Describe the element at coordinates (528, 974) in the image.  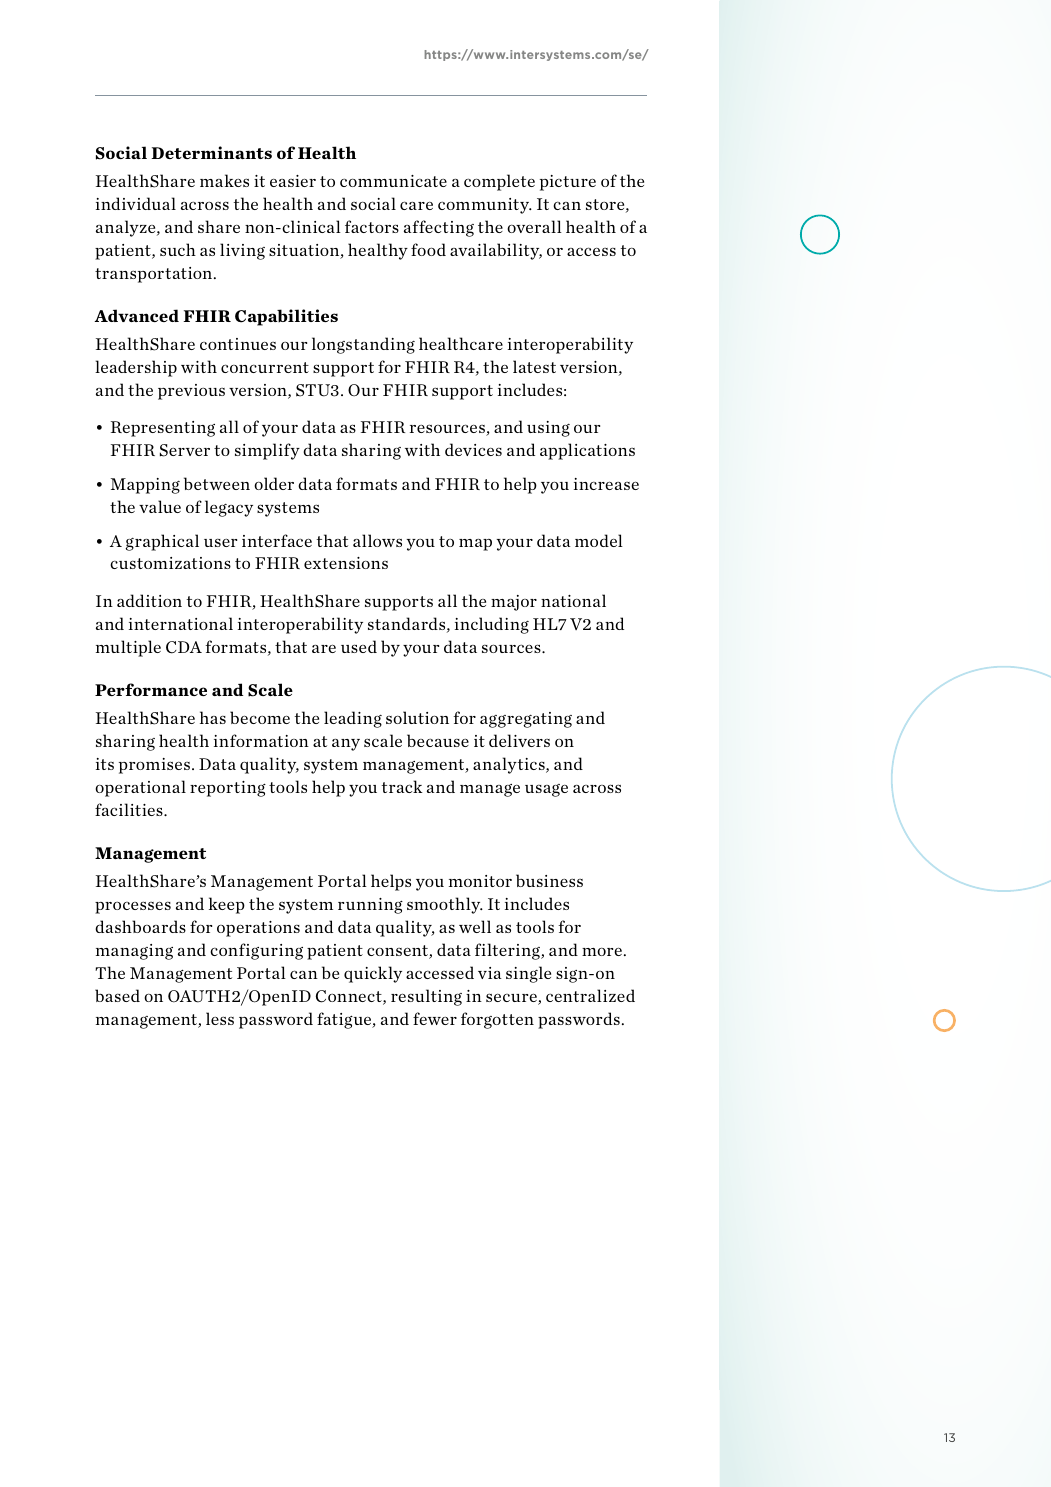
I see `single` at that location.
